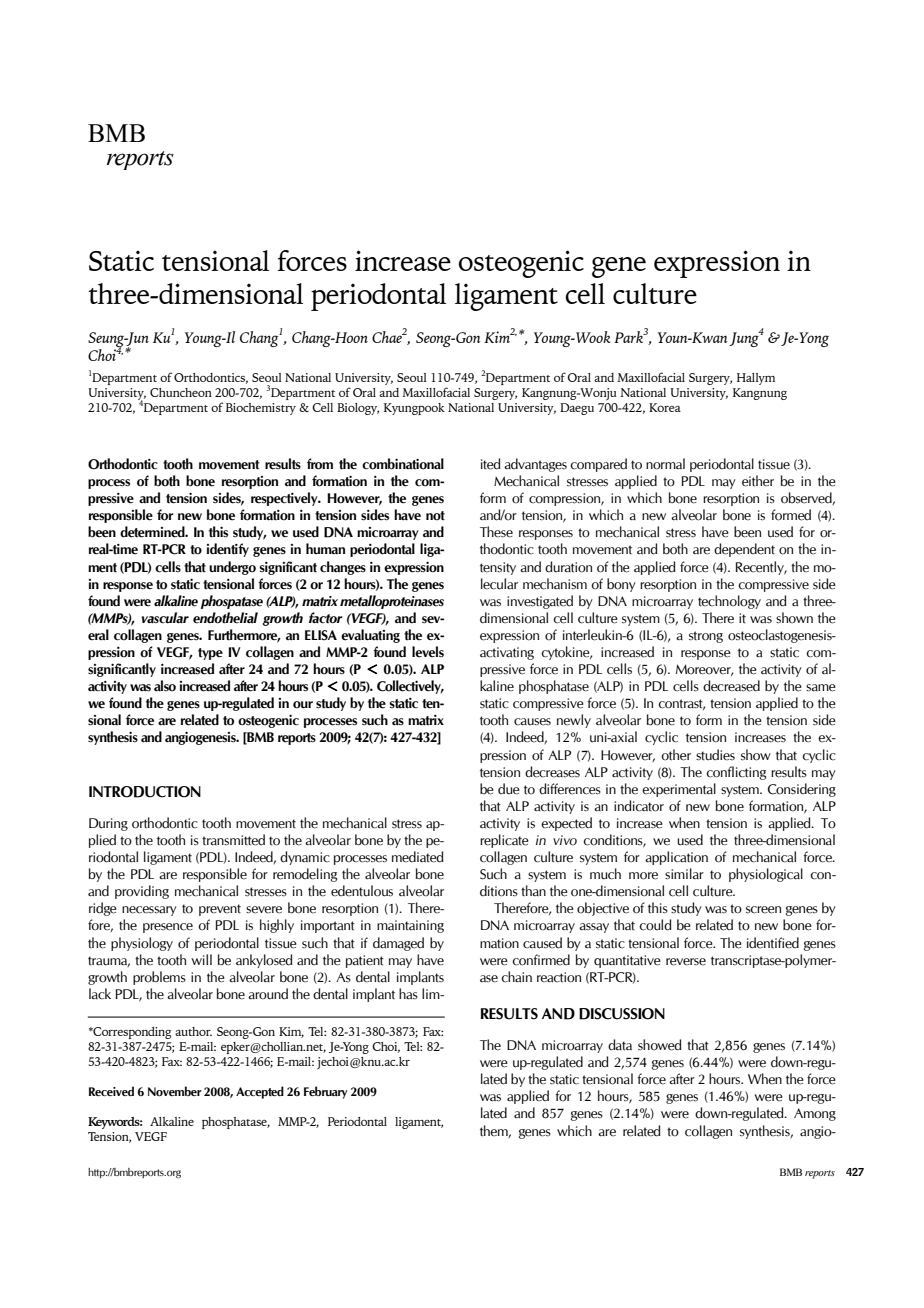 This image has height=1308, width=924. Describe the element at coordinates (665, 407) in the image. I see `Korea` at that location.
